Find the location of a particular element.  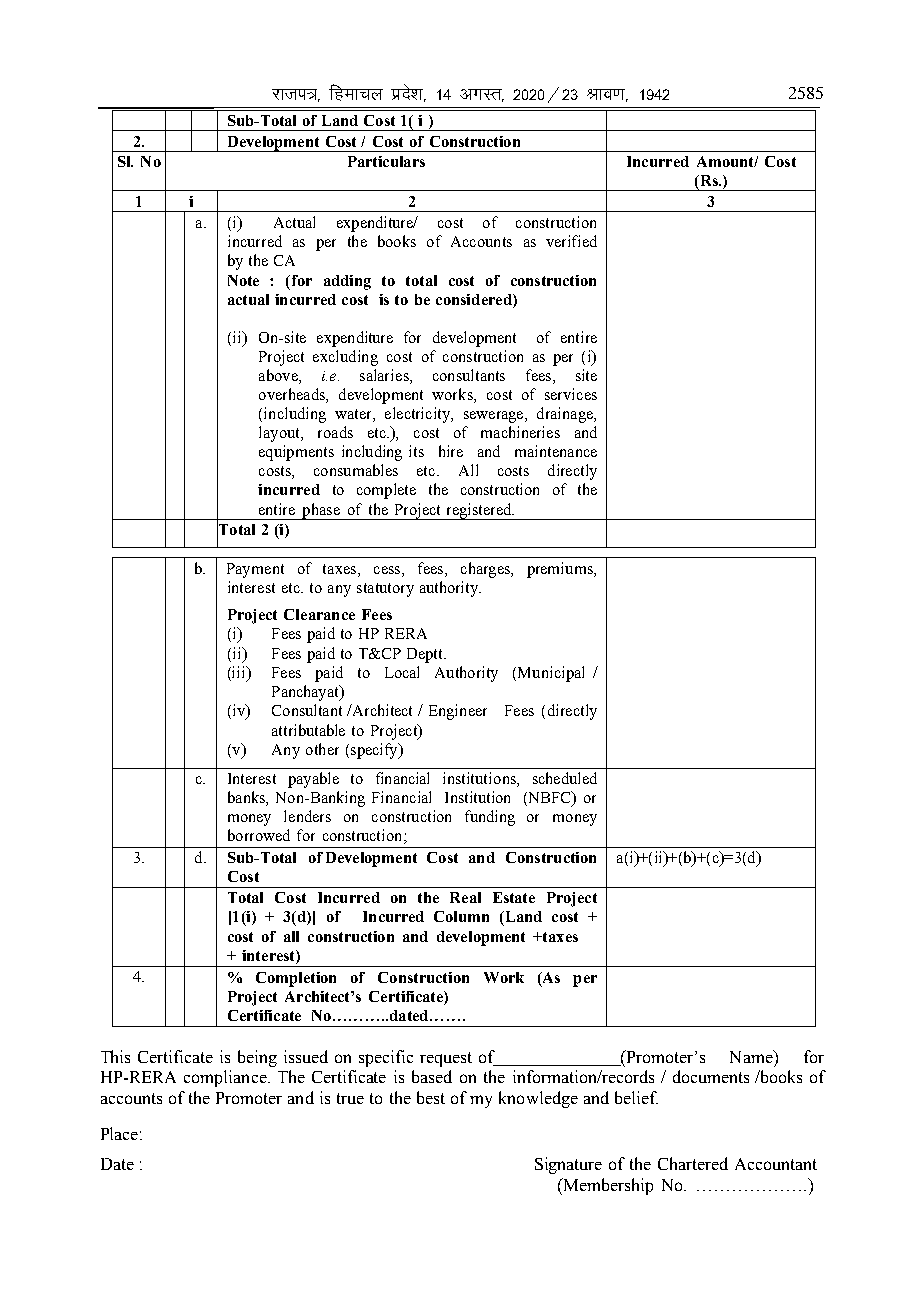

Note is located at coordinates (243, 280).
